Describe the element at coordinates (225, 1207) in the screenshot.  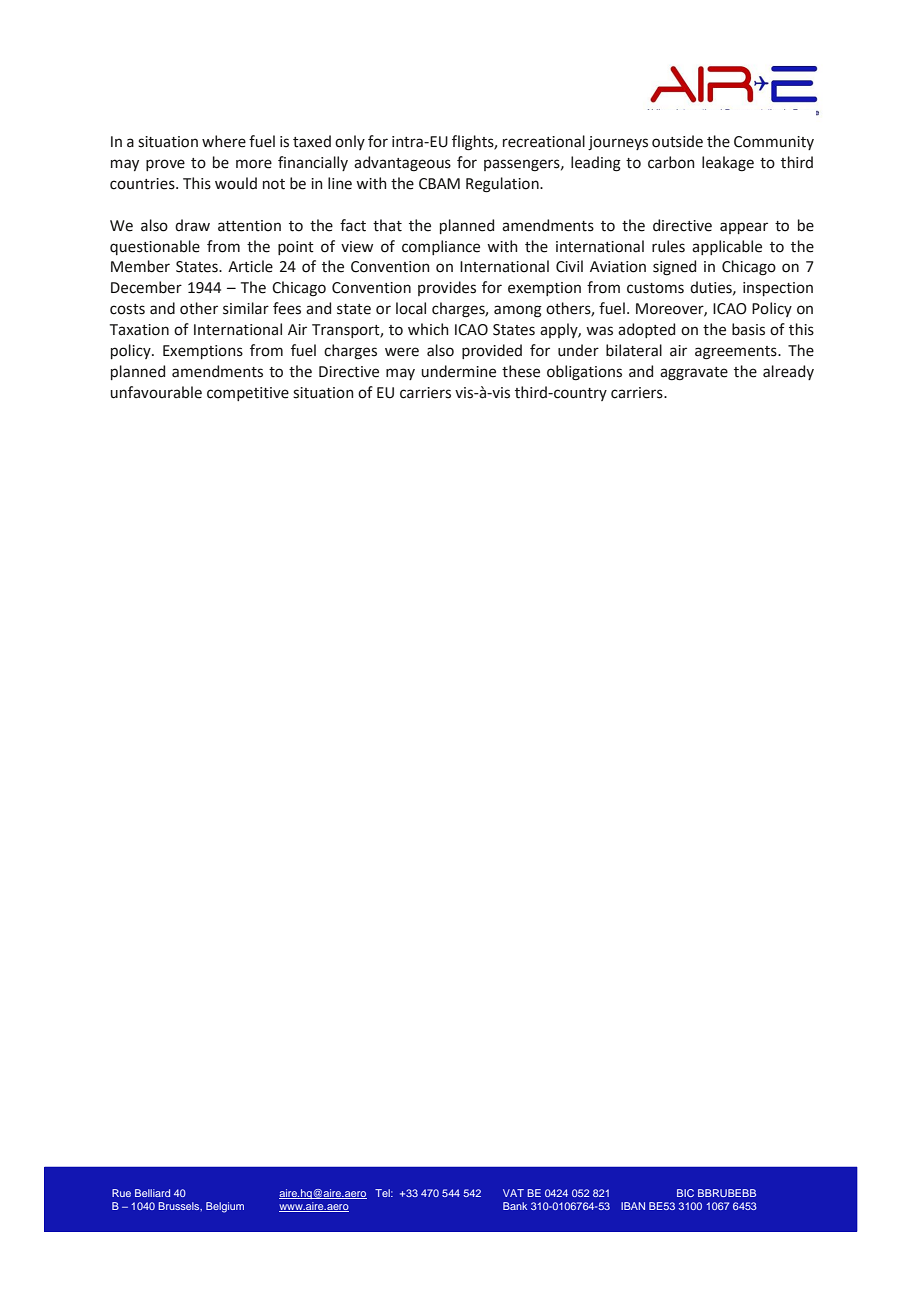
I see `Belgium` at that location.
